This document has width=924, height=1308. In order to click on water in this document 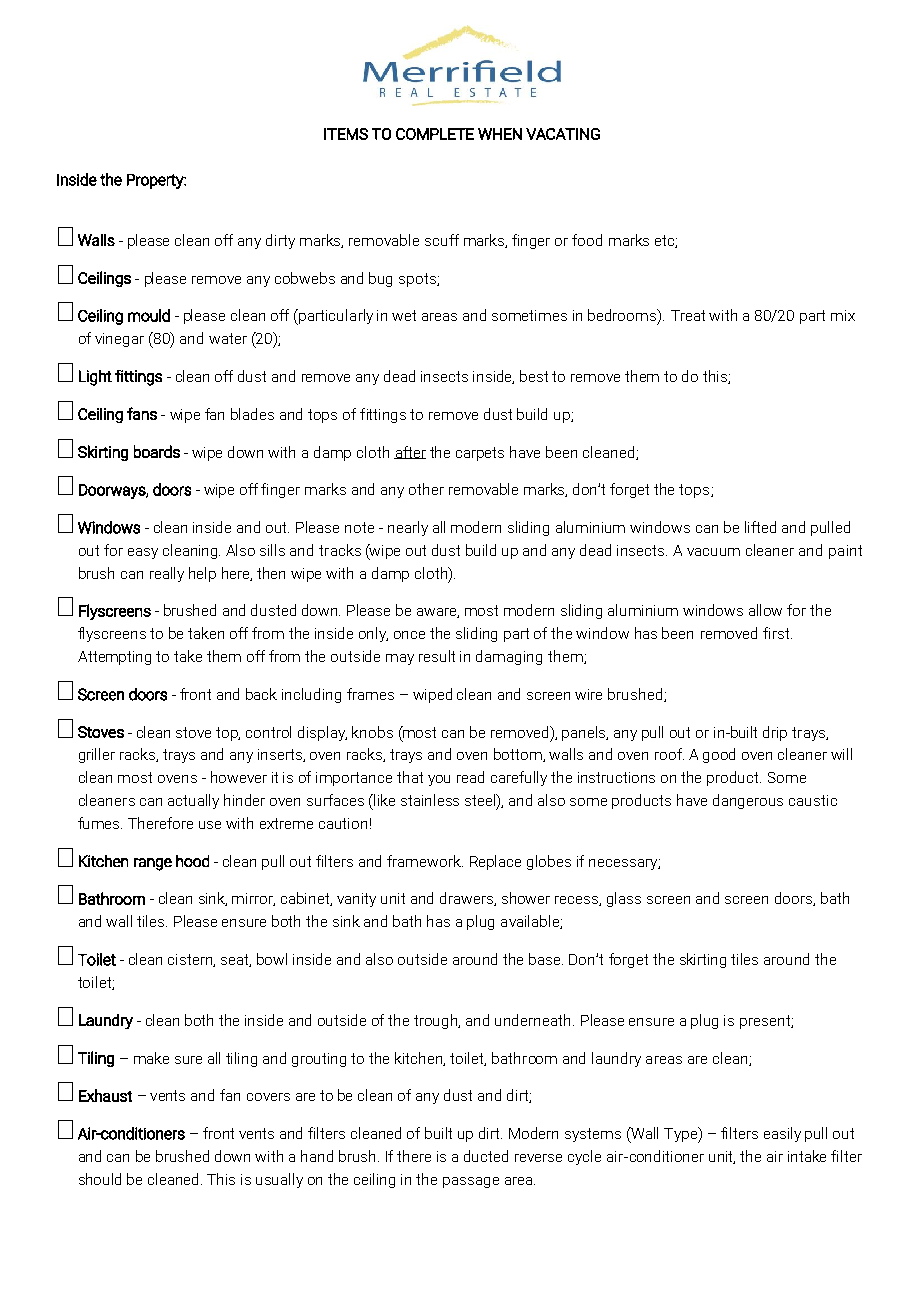, I will do `click(228, 338)`.
